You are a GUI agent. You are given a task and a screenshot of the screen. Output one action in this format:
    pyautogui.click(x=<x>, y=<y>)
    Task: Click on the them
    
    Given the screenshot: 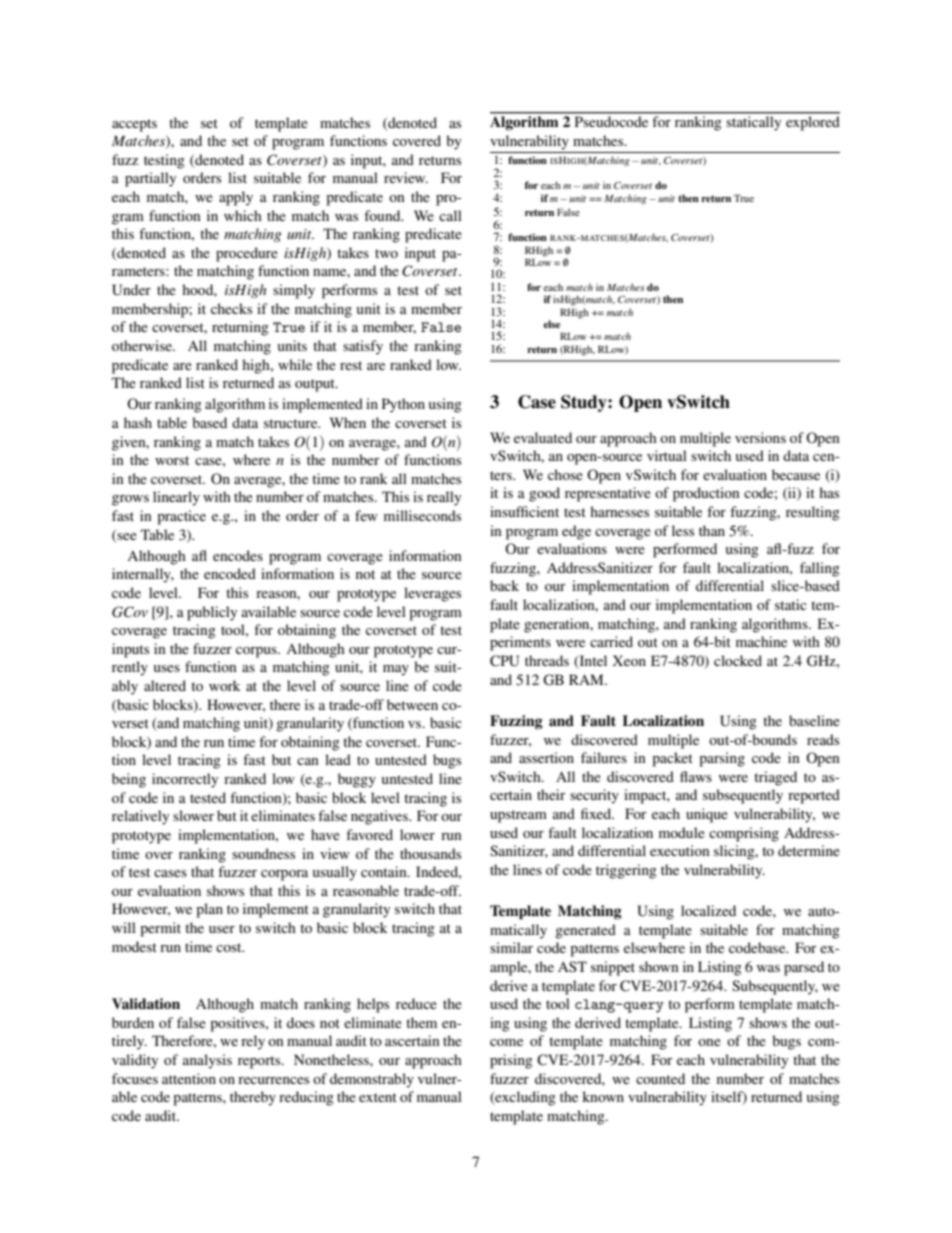 What is the action you would take?
    pyautogui.click(x=421, y=1022)
